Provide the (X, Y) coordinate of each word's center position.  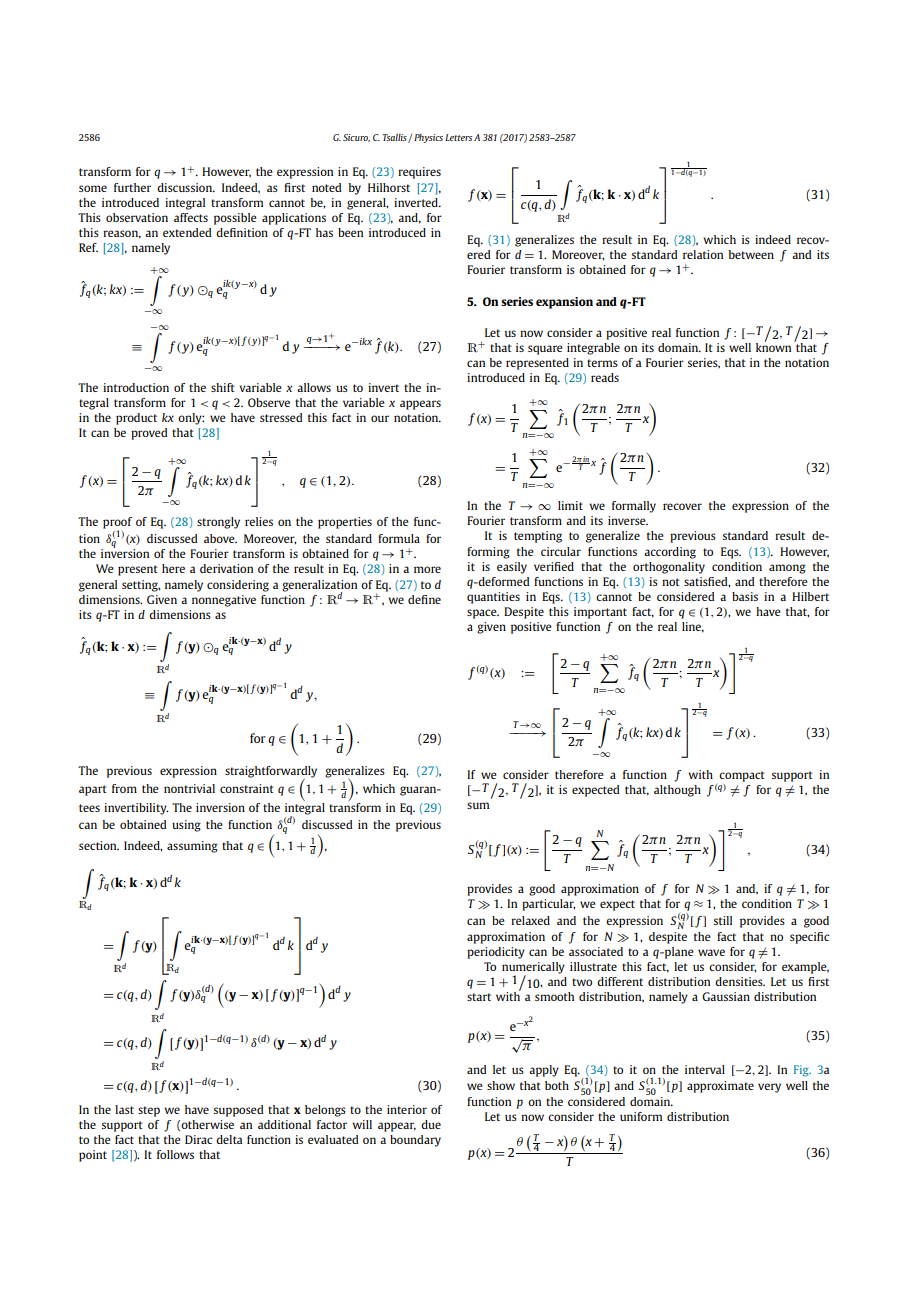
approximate (720, 1087)
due (431, 1124)
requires (419, 173)
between (751, 254)
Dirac (199, 1139)
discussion (186, 187)
